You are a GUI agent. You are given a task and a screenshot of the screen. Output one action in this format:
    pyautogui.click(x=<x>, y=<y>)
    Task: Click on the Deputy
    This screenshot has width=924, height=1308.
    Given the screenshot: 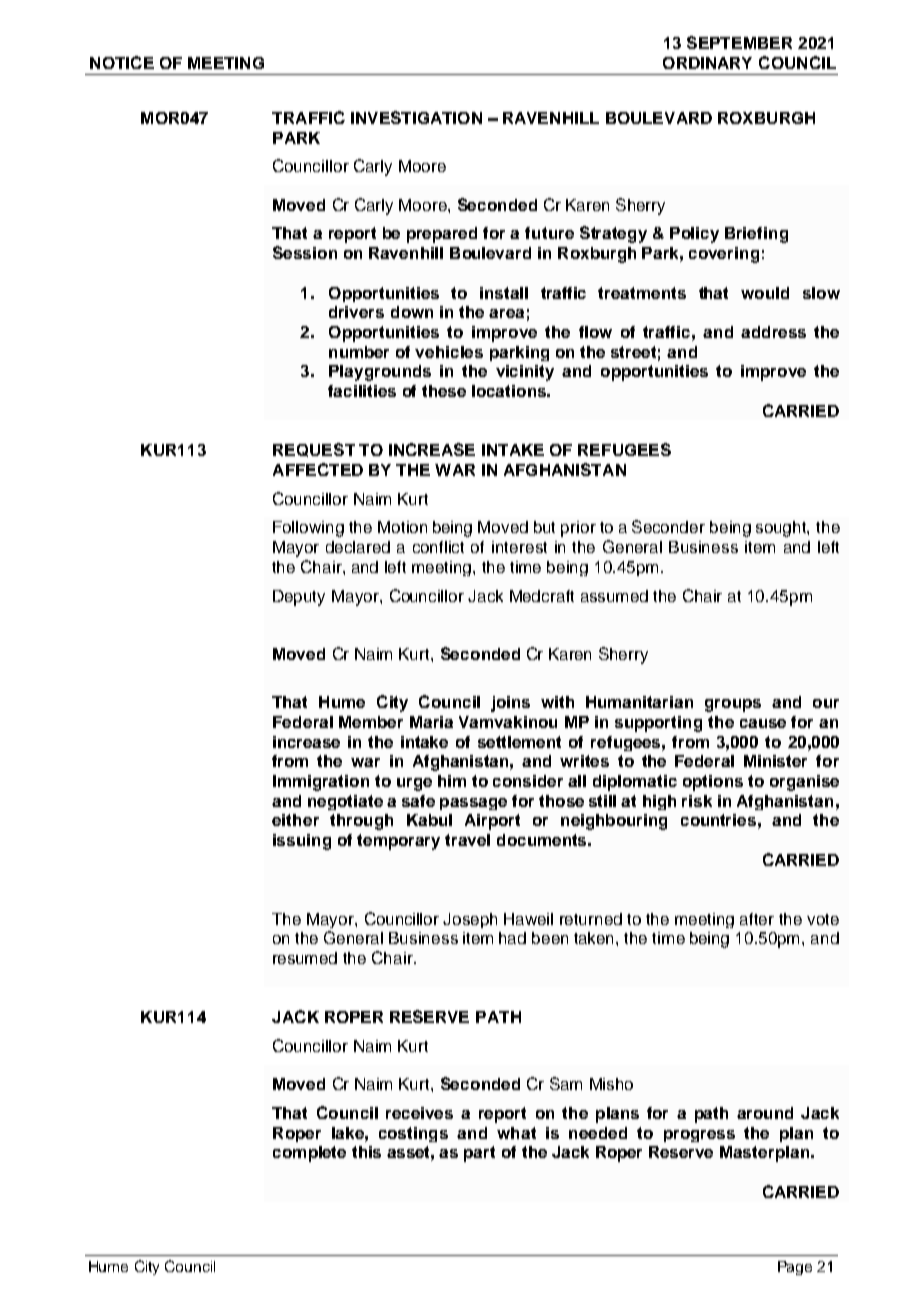 What is the action you would take?
    pyautogui.click(x=299, y=598)
